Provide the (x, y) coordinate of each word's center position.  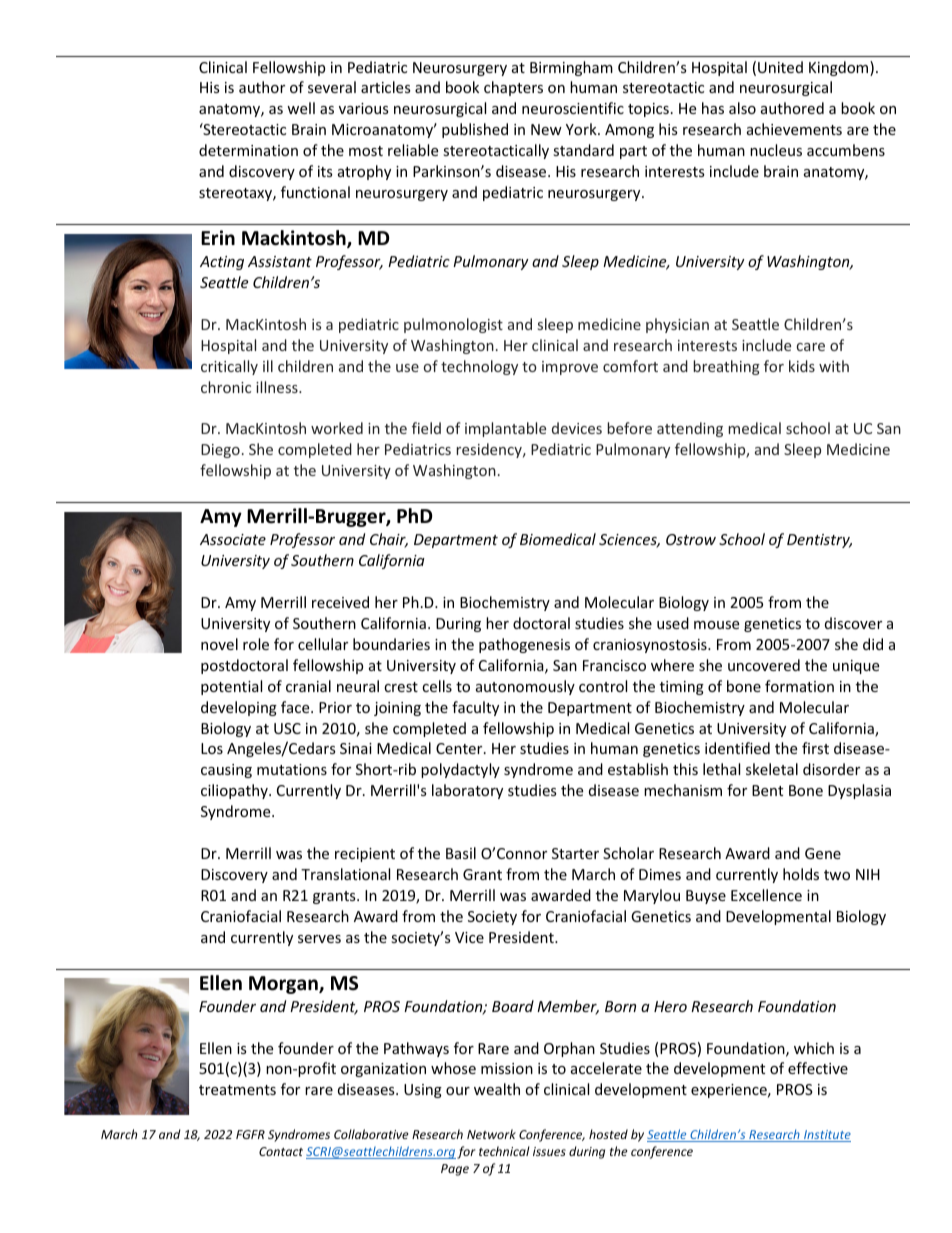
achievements (794, 129)
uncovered (764, 665)
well (301, 108)
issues (549, 1151)
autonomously (525, 687)
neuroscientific (573, 108)
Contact (281, 1151)
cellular (323, 644)
